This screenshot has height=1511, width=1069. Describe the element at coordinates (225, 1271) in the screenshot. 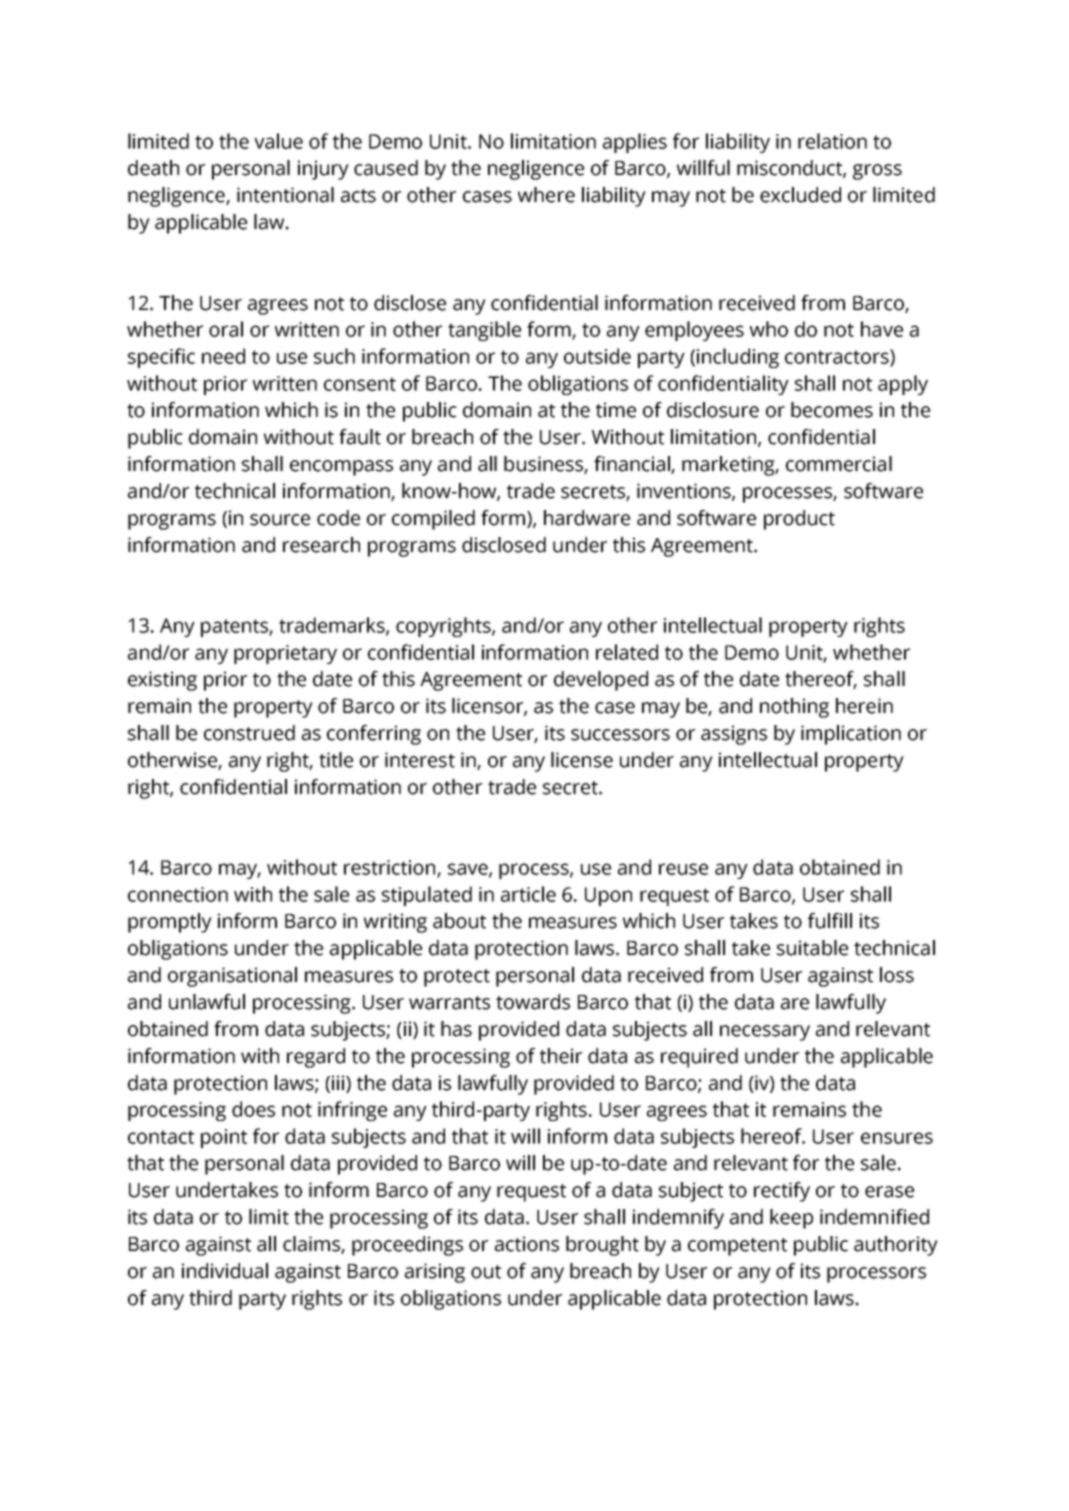

I see `individual` at that location.
